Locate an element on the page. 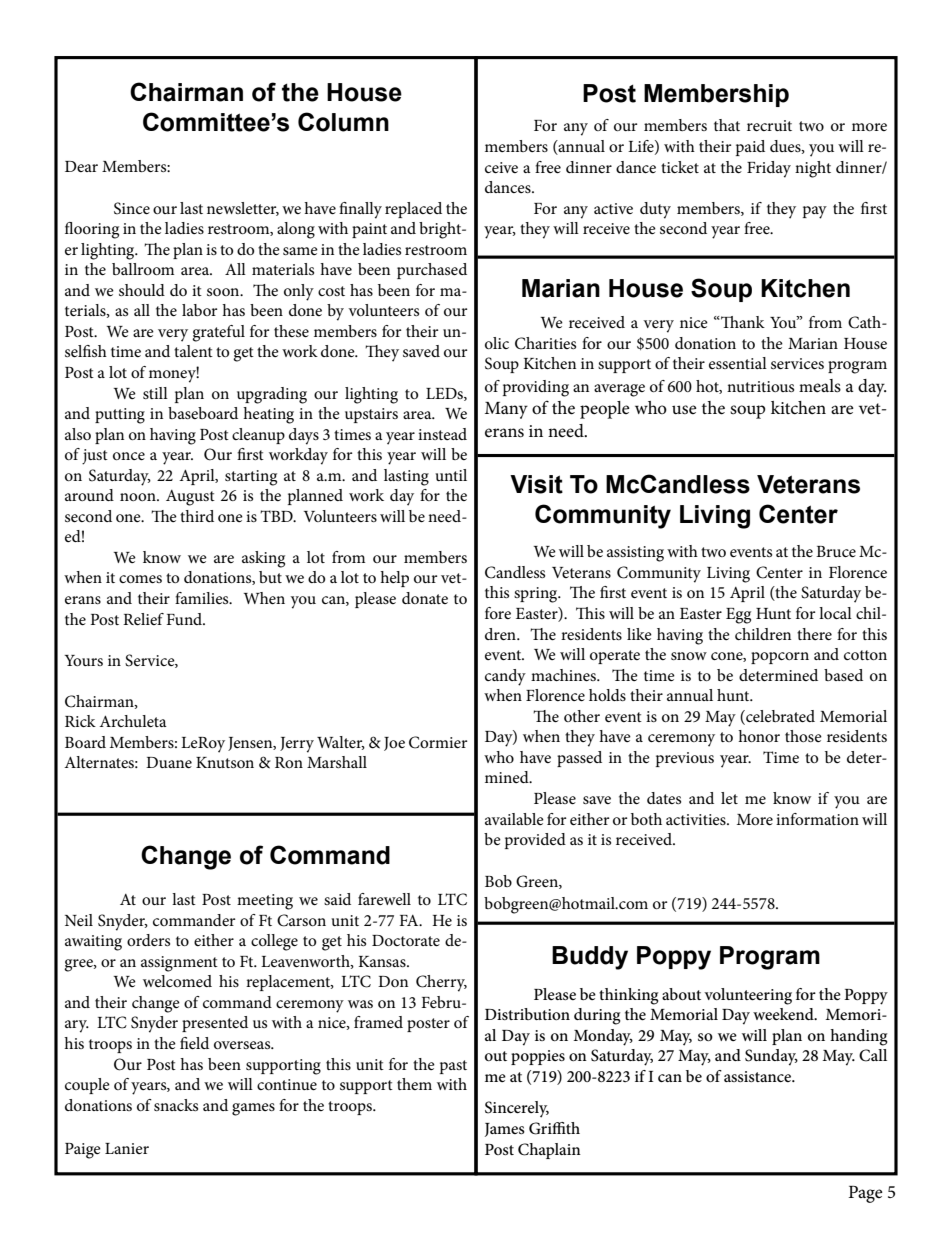 The height and width of the document is (1233, 952). Lanier is located at coordinates (127, 1148).
